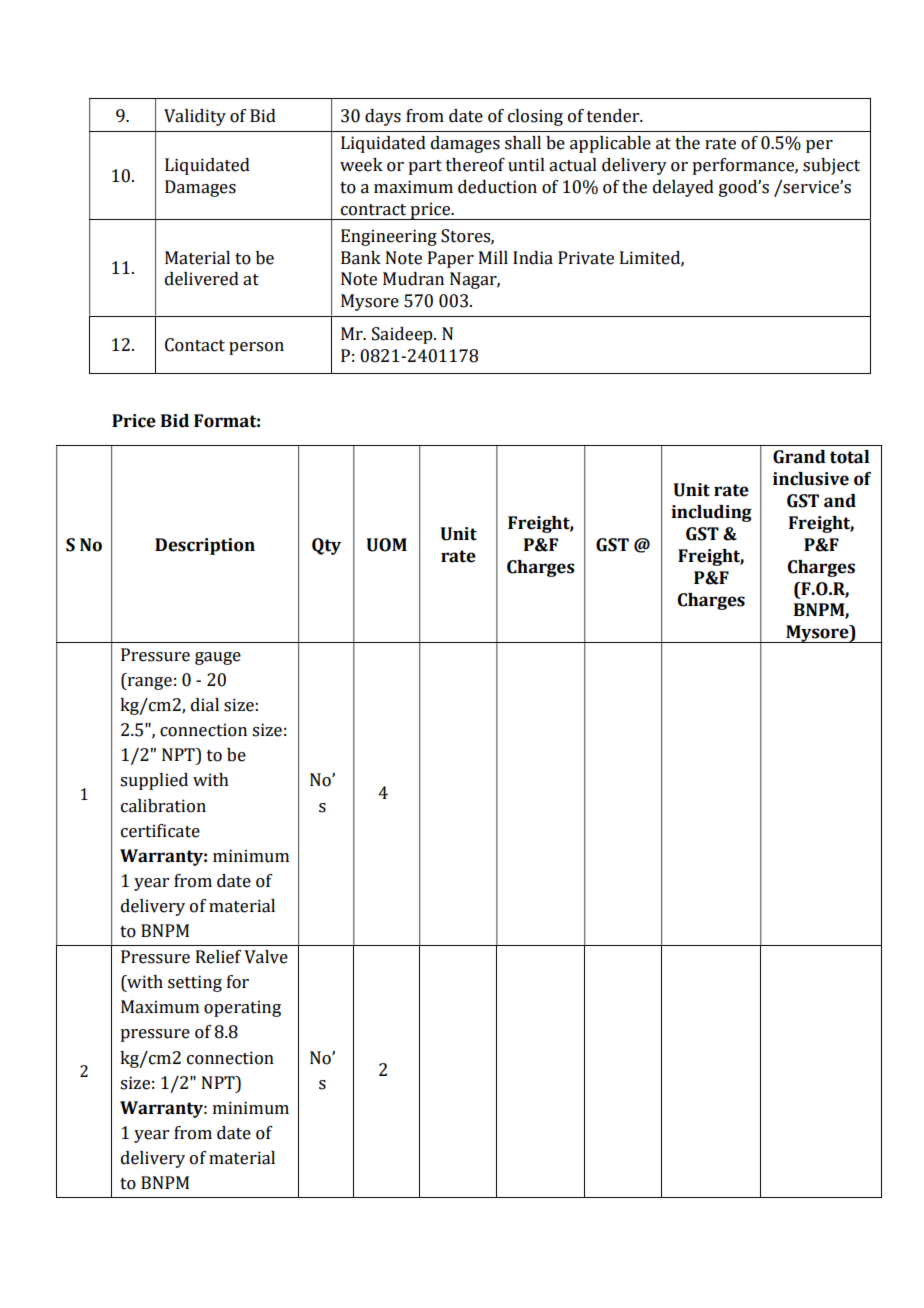 The image size is (924, 1308). Describe the element at coordinates (256, 348) in the screenshot. I see `person` at that location.
